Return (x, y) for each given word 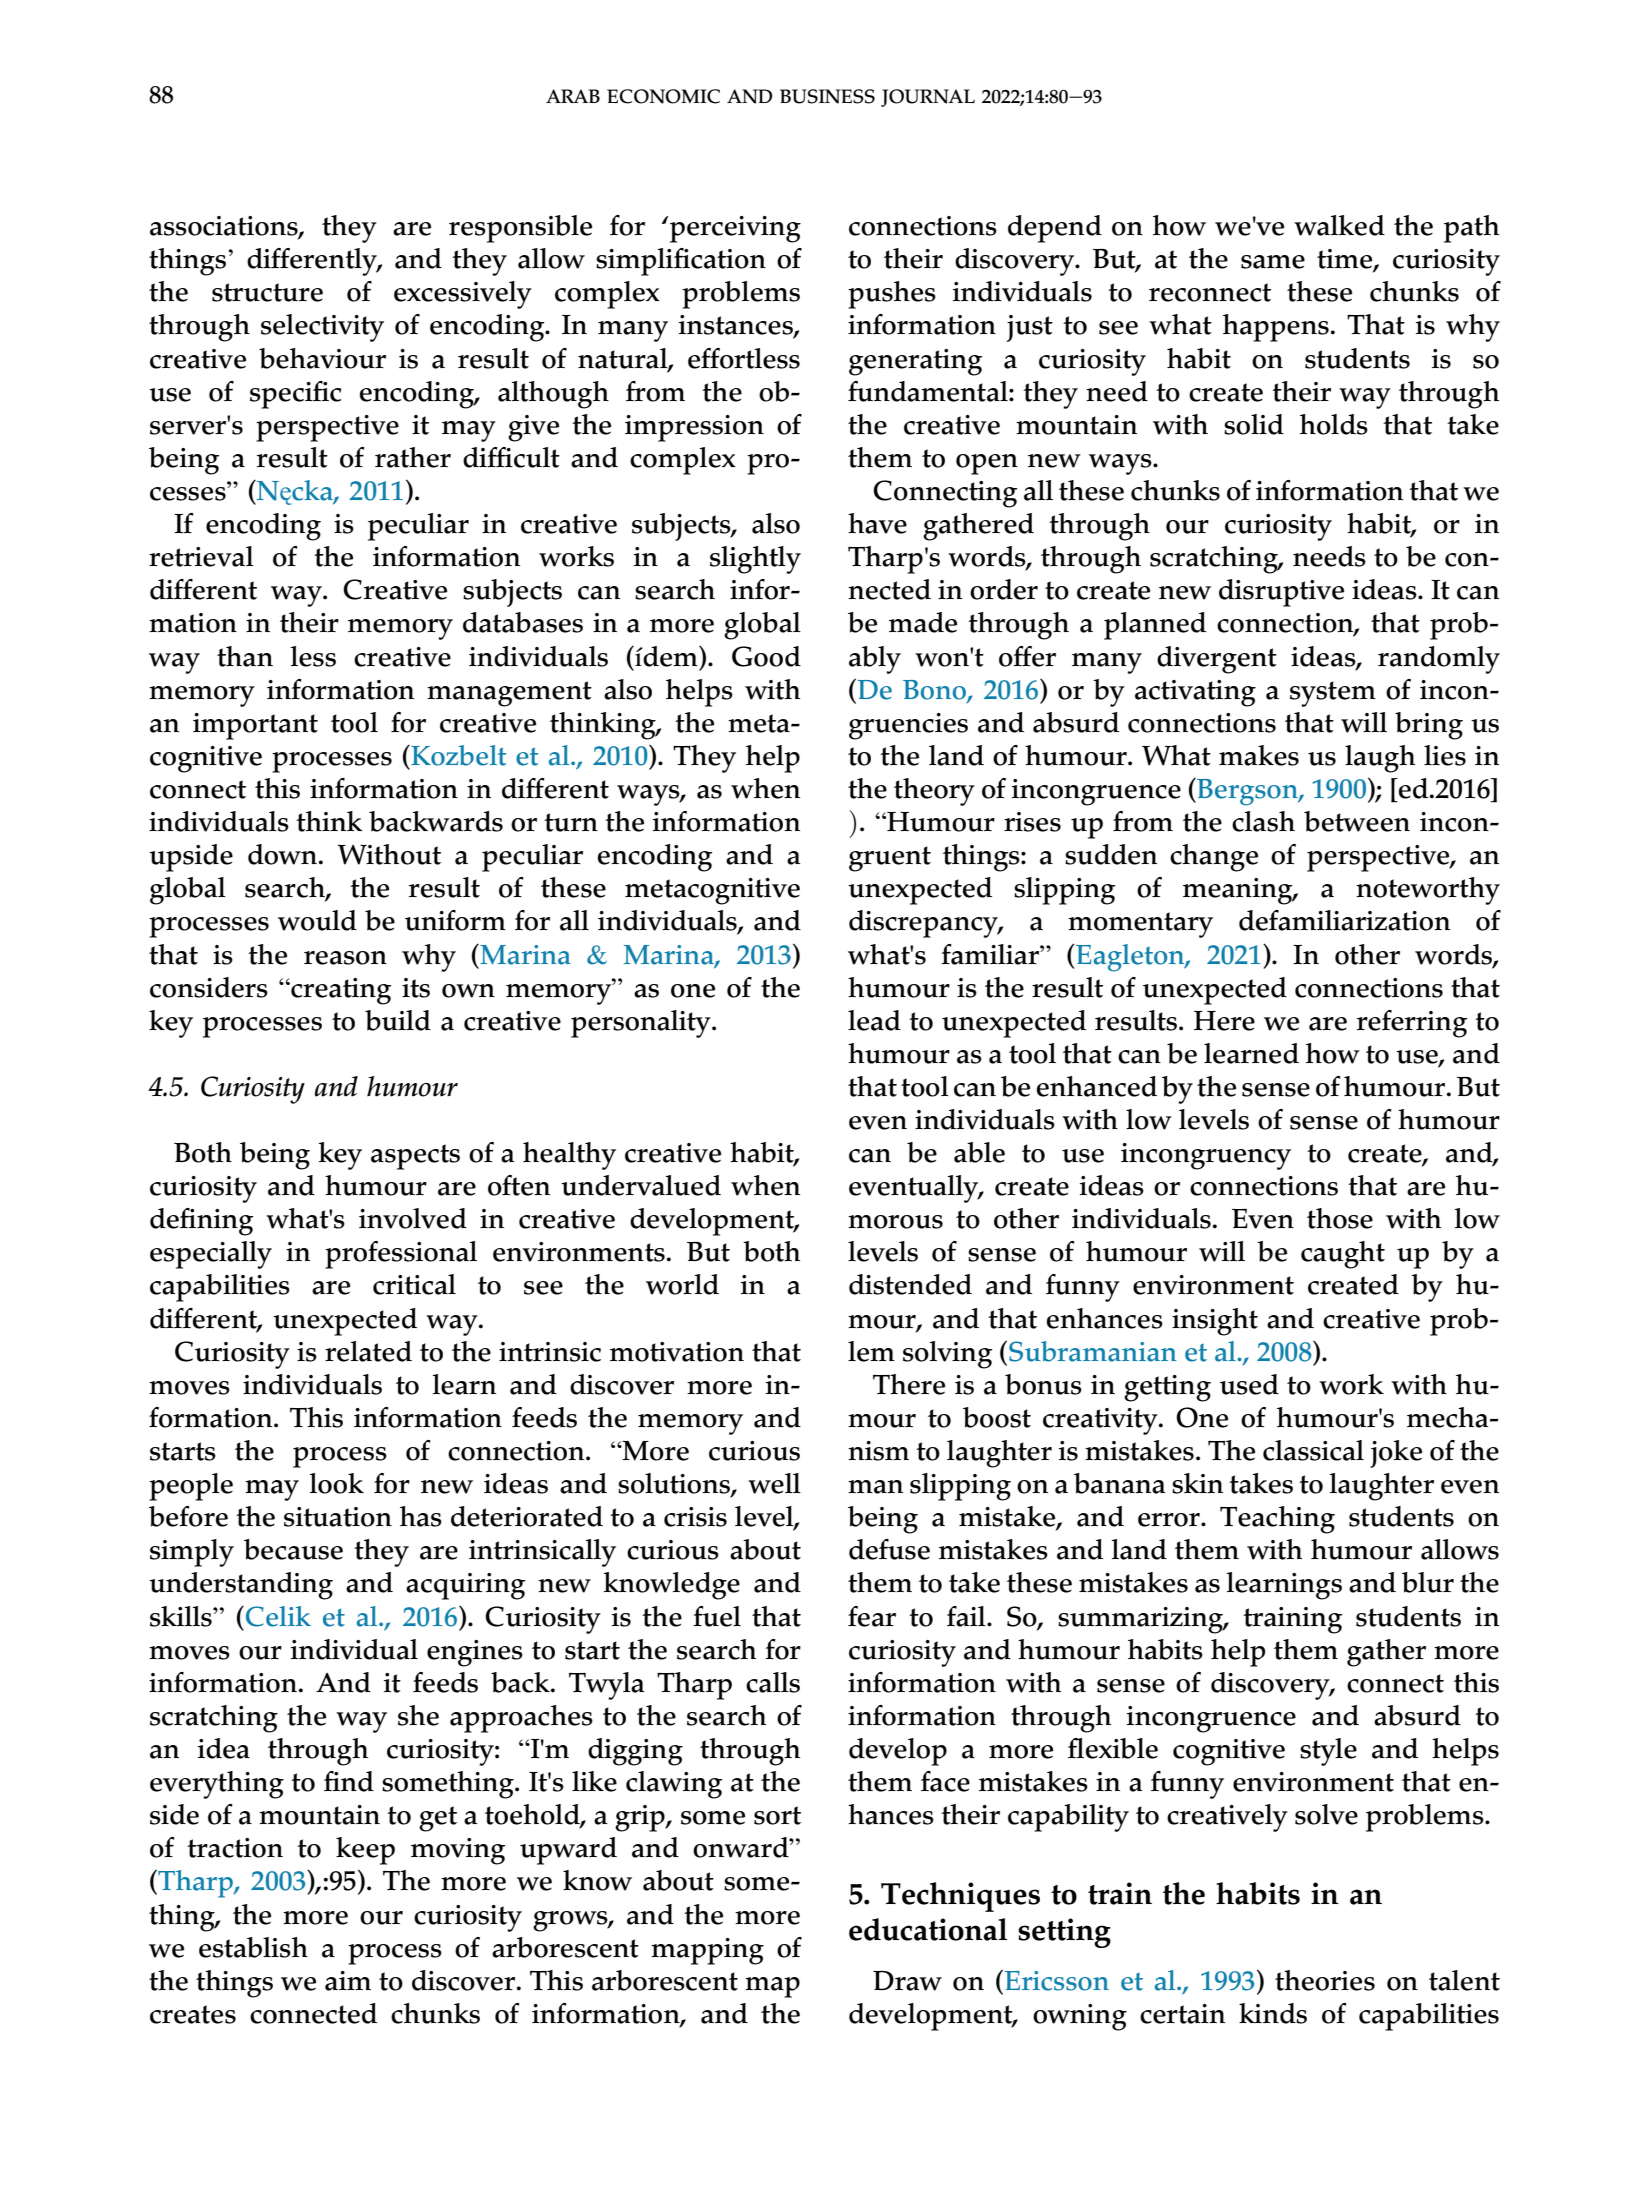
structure (267, 292)
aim (348, 1981)
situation (338, 1517)
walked (1339, 225)
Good (766, 656)
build (398, 1020)
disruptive (1281, 593)
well (774, 1483)
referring (1412, 1024)
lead (874, 1020)
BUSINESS (827, 96)
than (245, 656)
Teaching (1277, 1520)
